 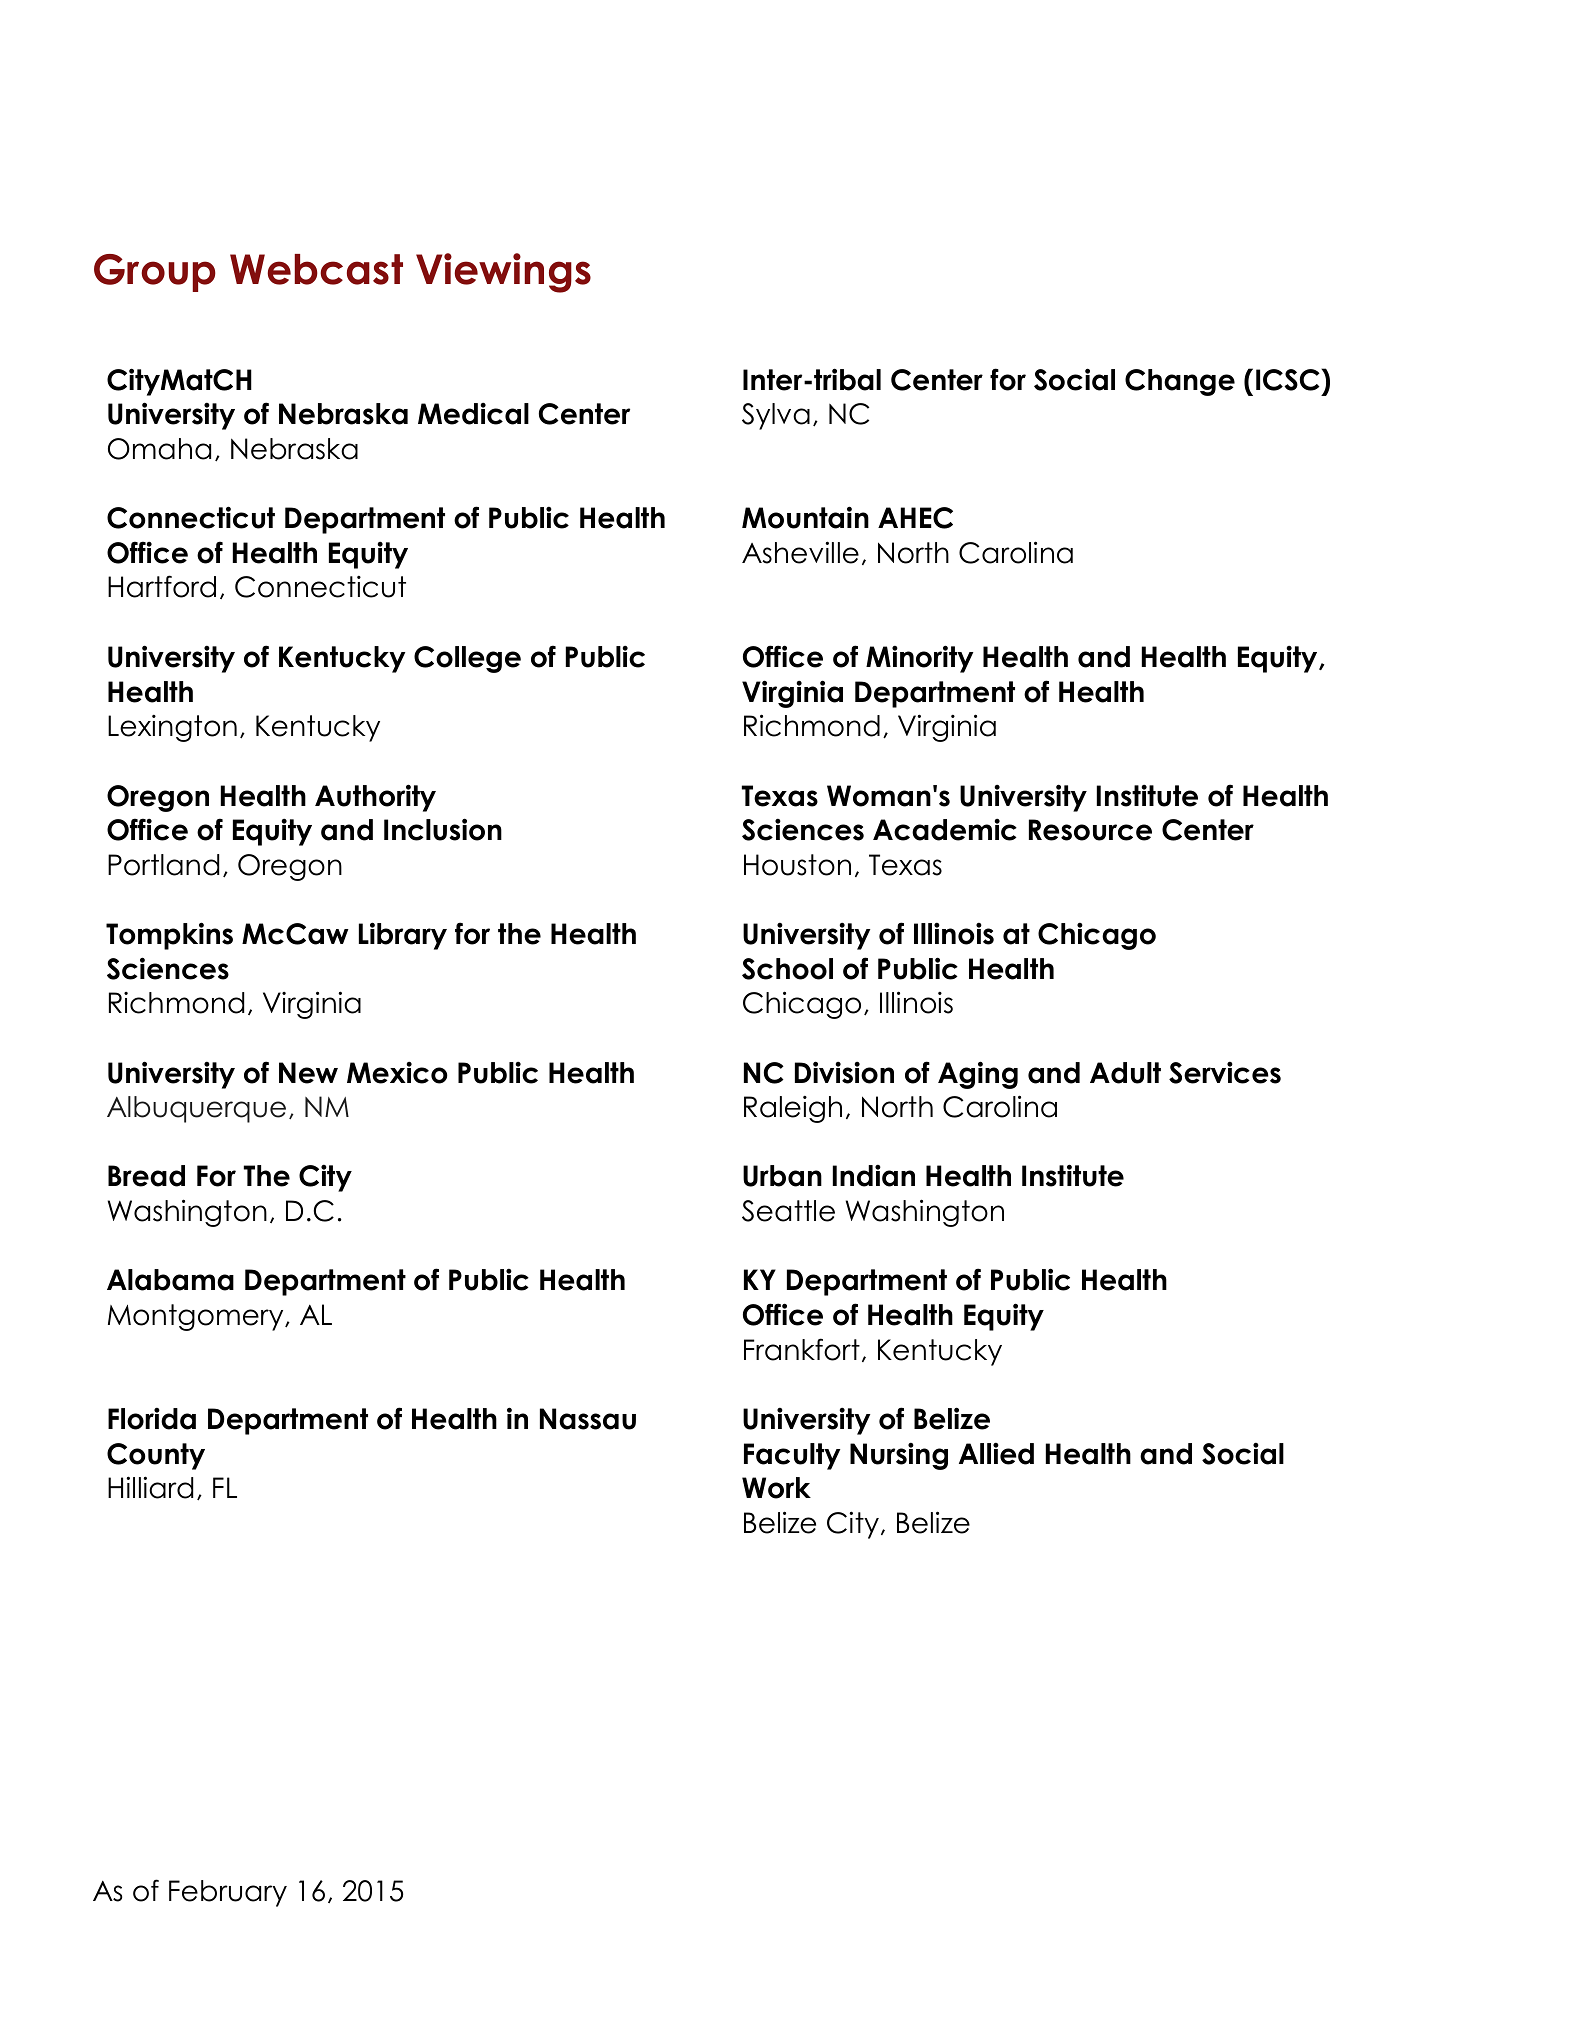 I want to click on College, so click(x=467, y=659).
